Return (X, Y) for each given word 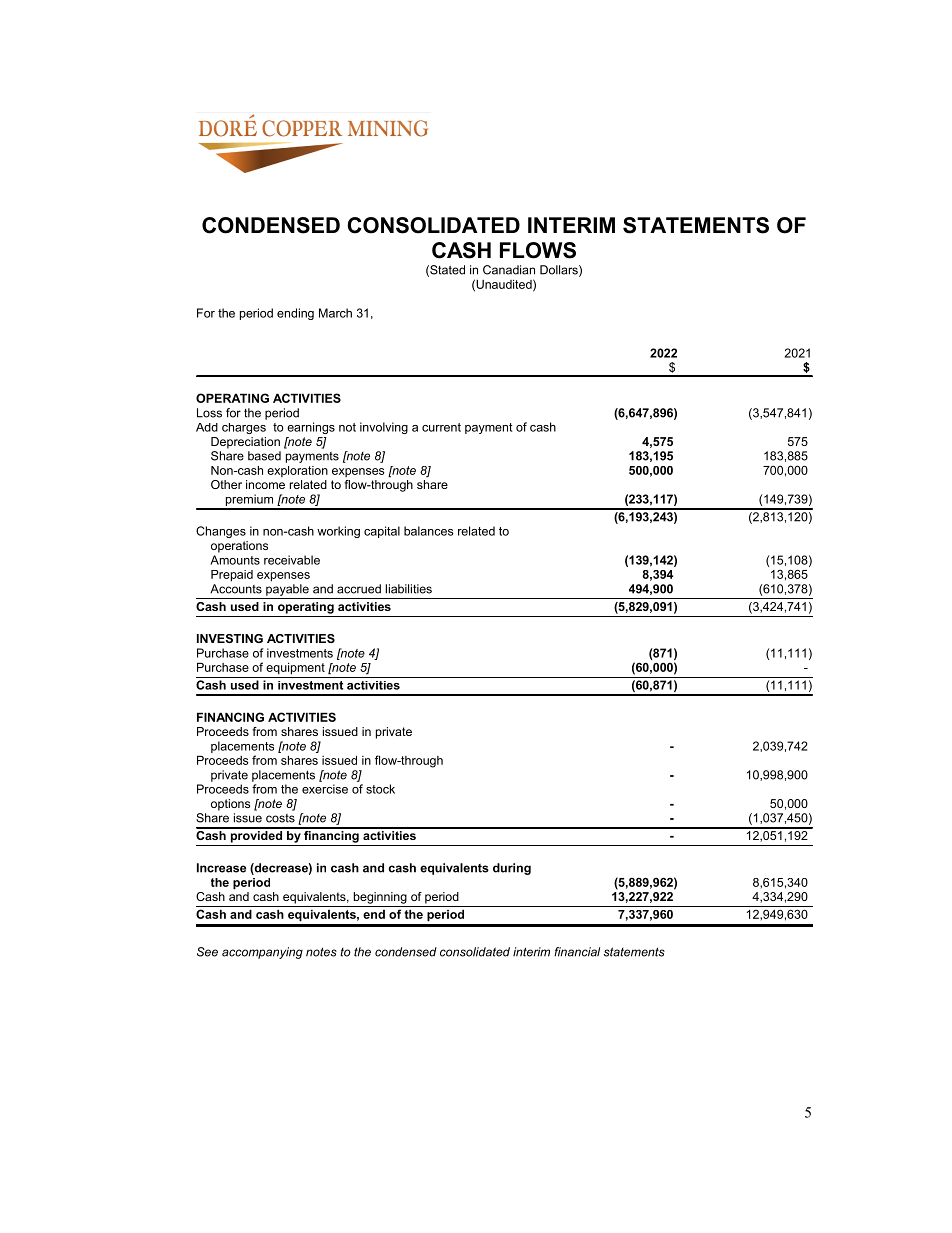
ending (295, 314)
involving (384, 428)
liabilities (408, 589)
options (230, 805)
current (441, 427)
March (335, 313)
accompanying (262, 953)
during (512, 869)
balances (429, 531)
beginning (380, 898)
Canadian (509, 270)
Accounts (236, 589)
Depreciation (245, 443)
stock (380, 789)
